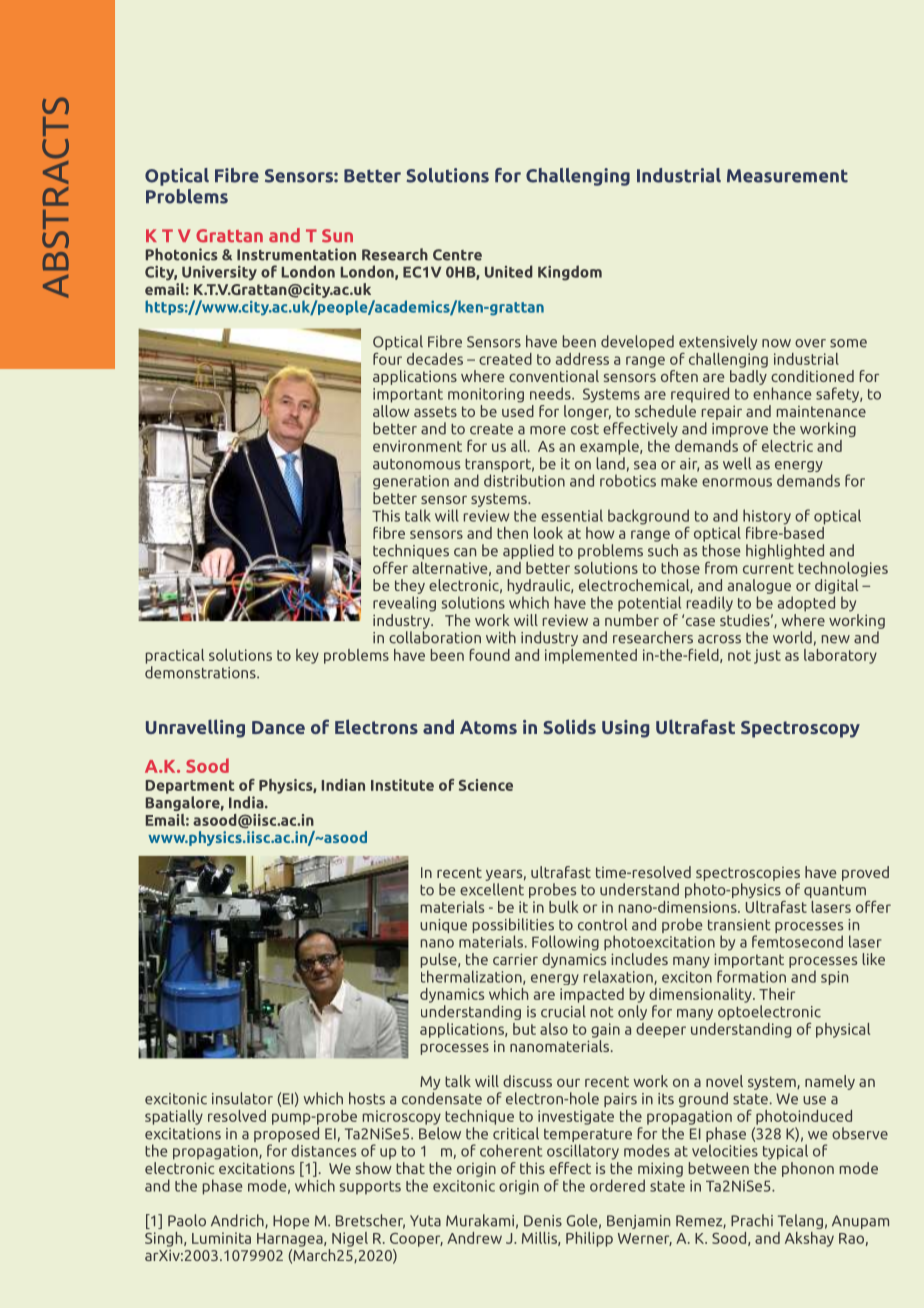 The image size is (924, 1308). Describe the element at coordinates (190, 787) in the screenshot. I see `Department` at that location.
